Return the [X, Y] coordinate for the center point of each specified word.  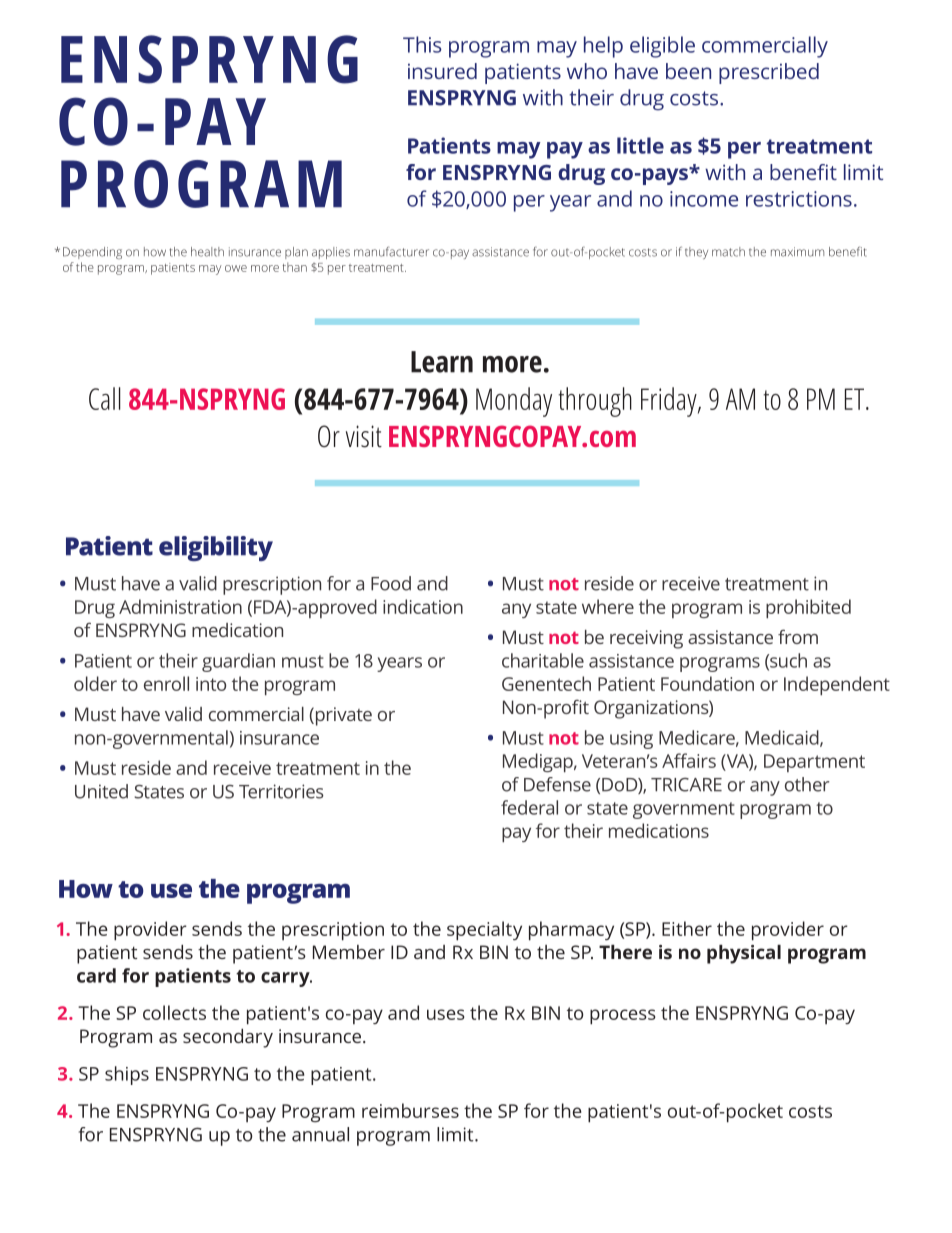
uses [446, 1014]
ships [127, 1075]
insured [442, 71]
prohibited [808, 608]
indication [423, 606]
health [207, 252]
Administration [180, 606]
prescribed [769, 73]
